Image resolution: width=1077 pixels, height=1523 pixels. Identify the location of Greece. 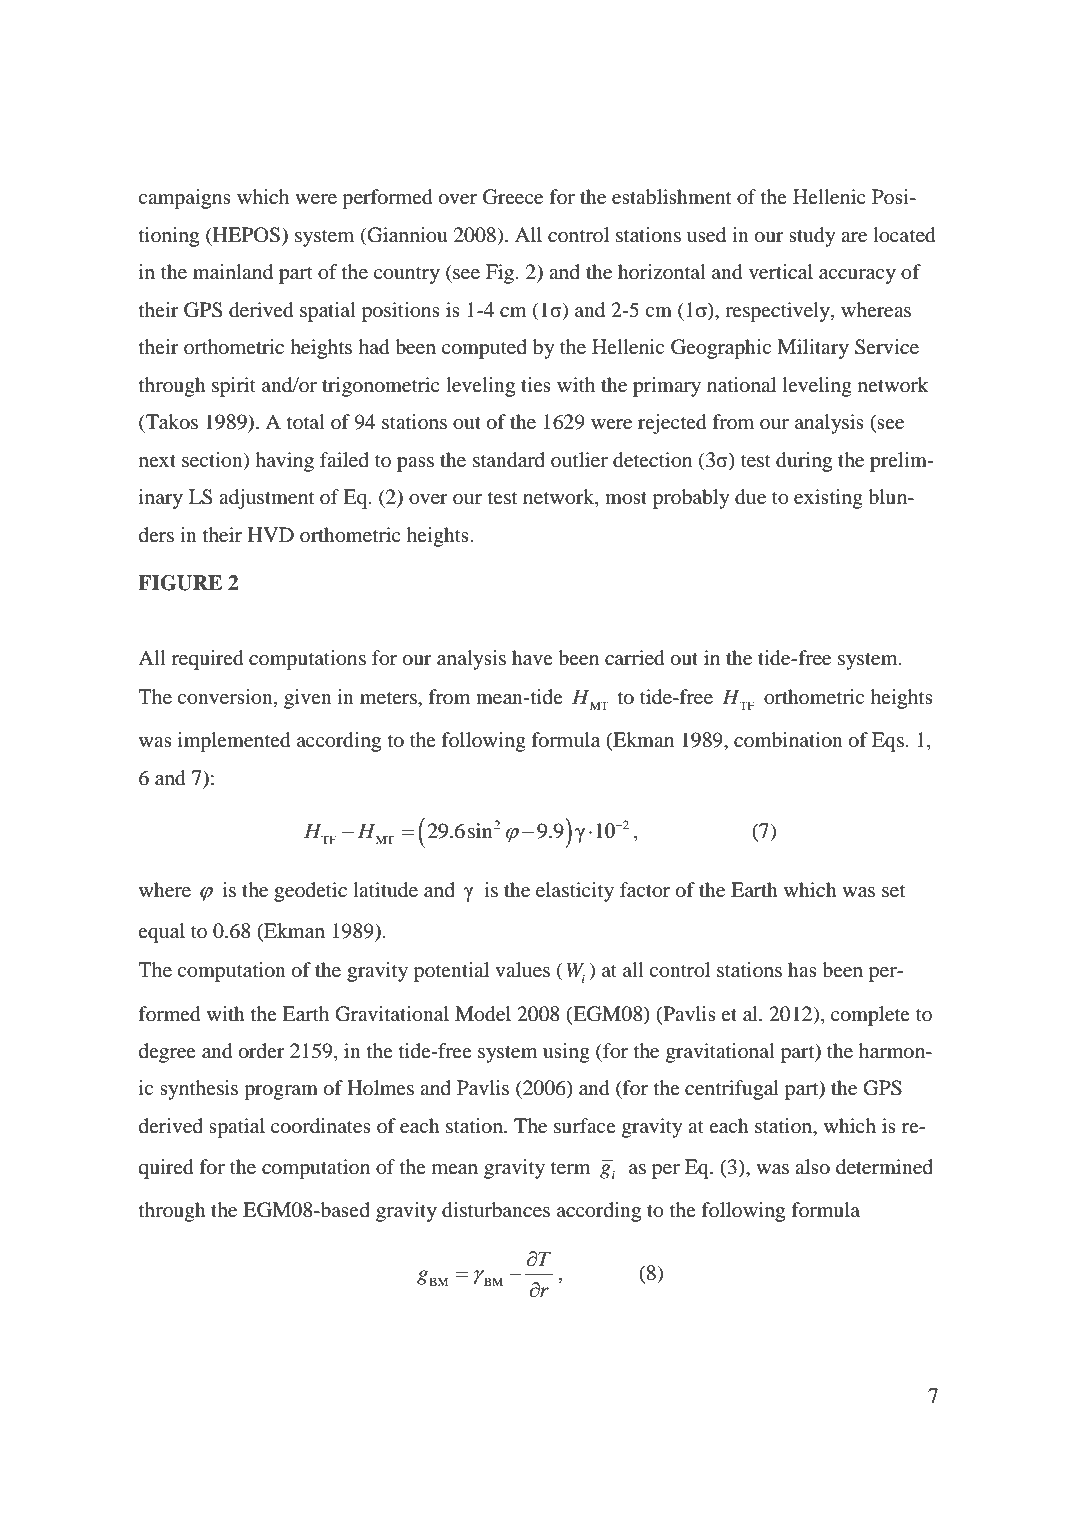
(513, 197).
